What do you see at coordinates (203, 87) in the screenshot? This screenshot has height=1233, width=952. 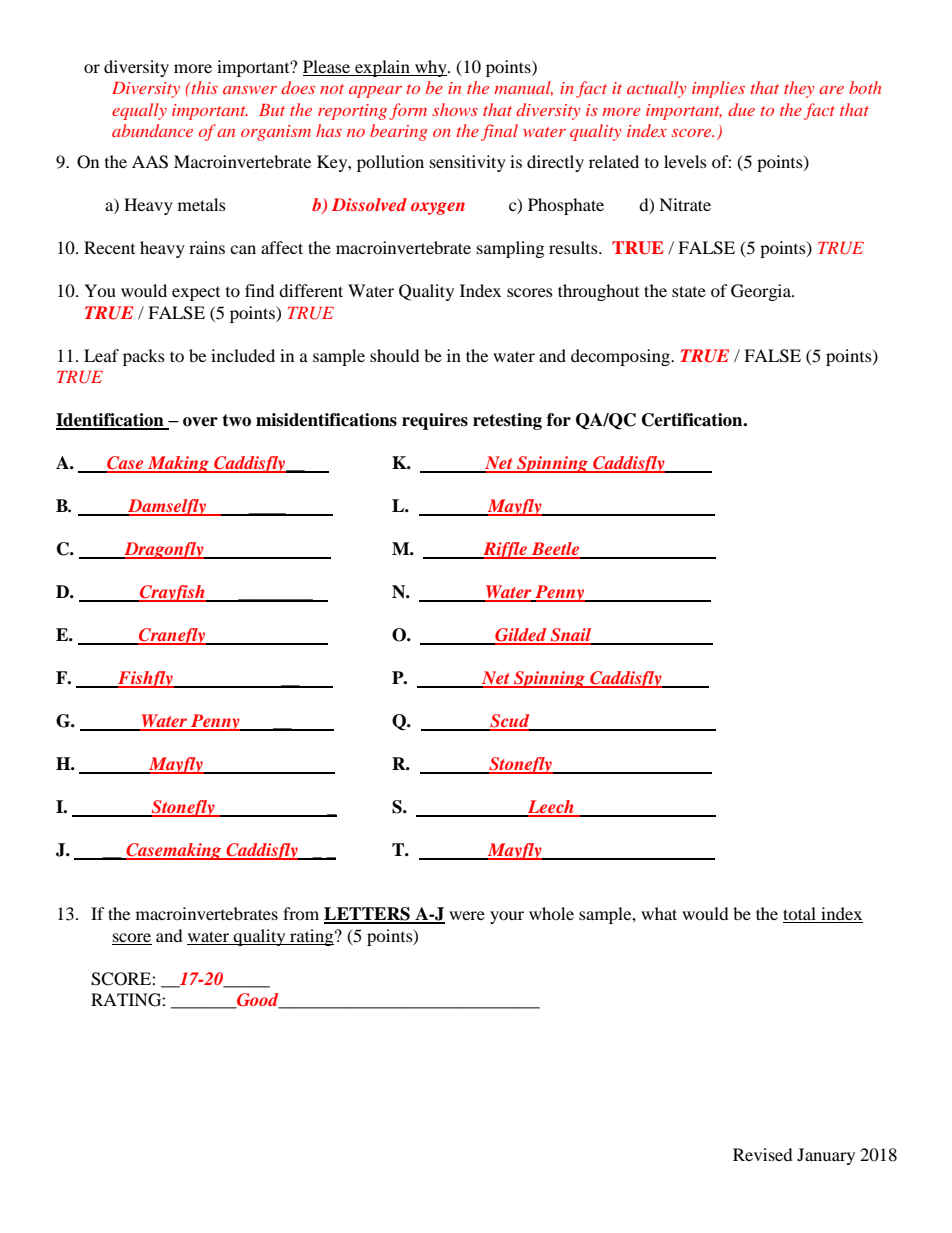 I see `this` at bounding box center [203, 87].
